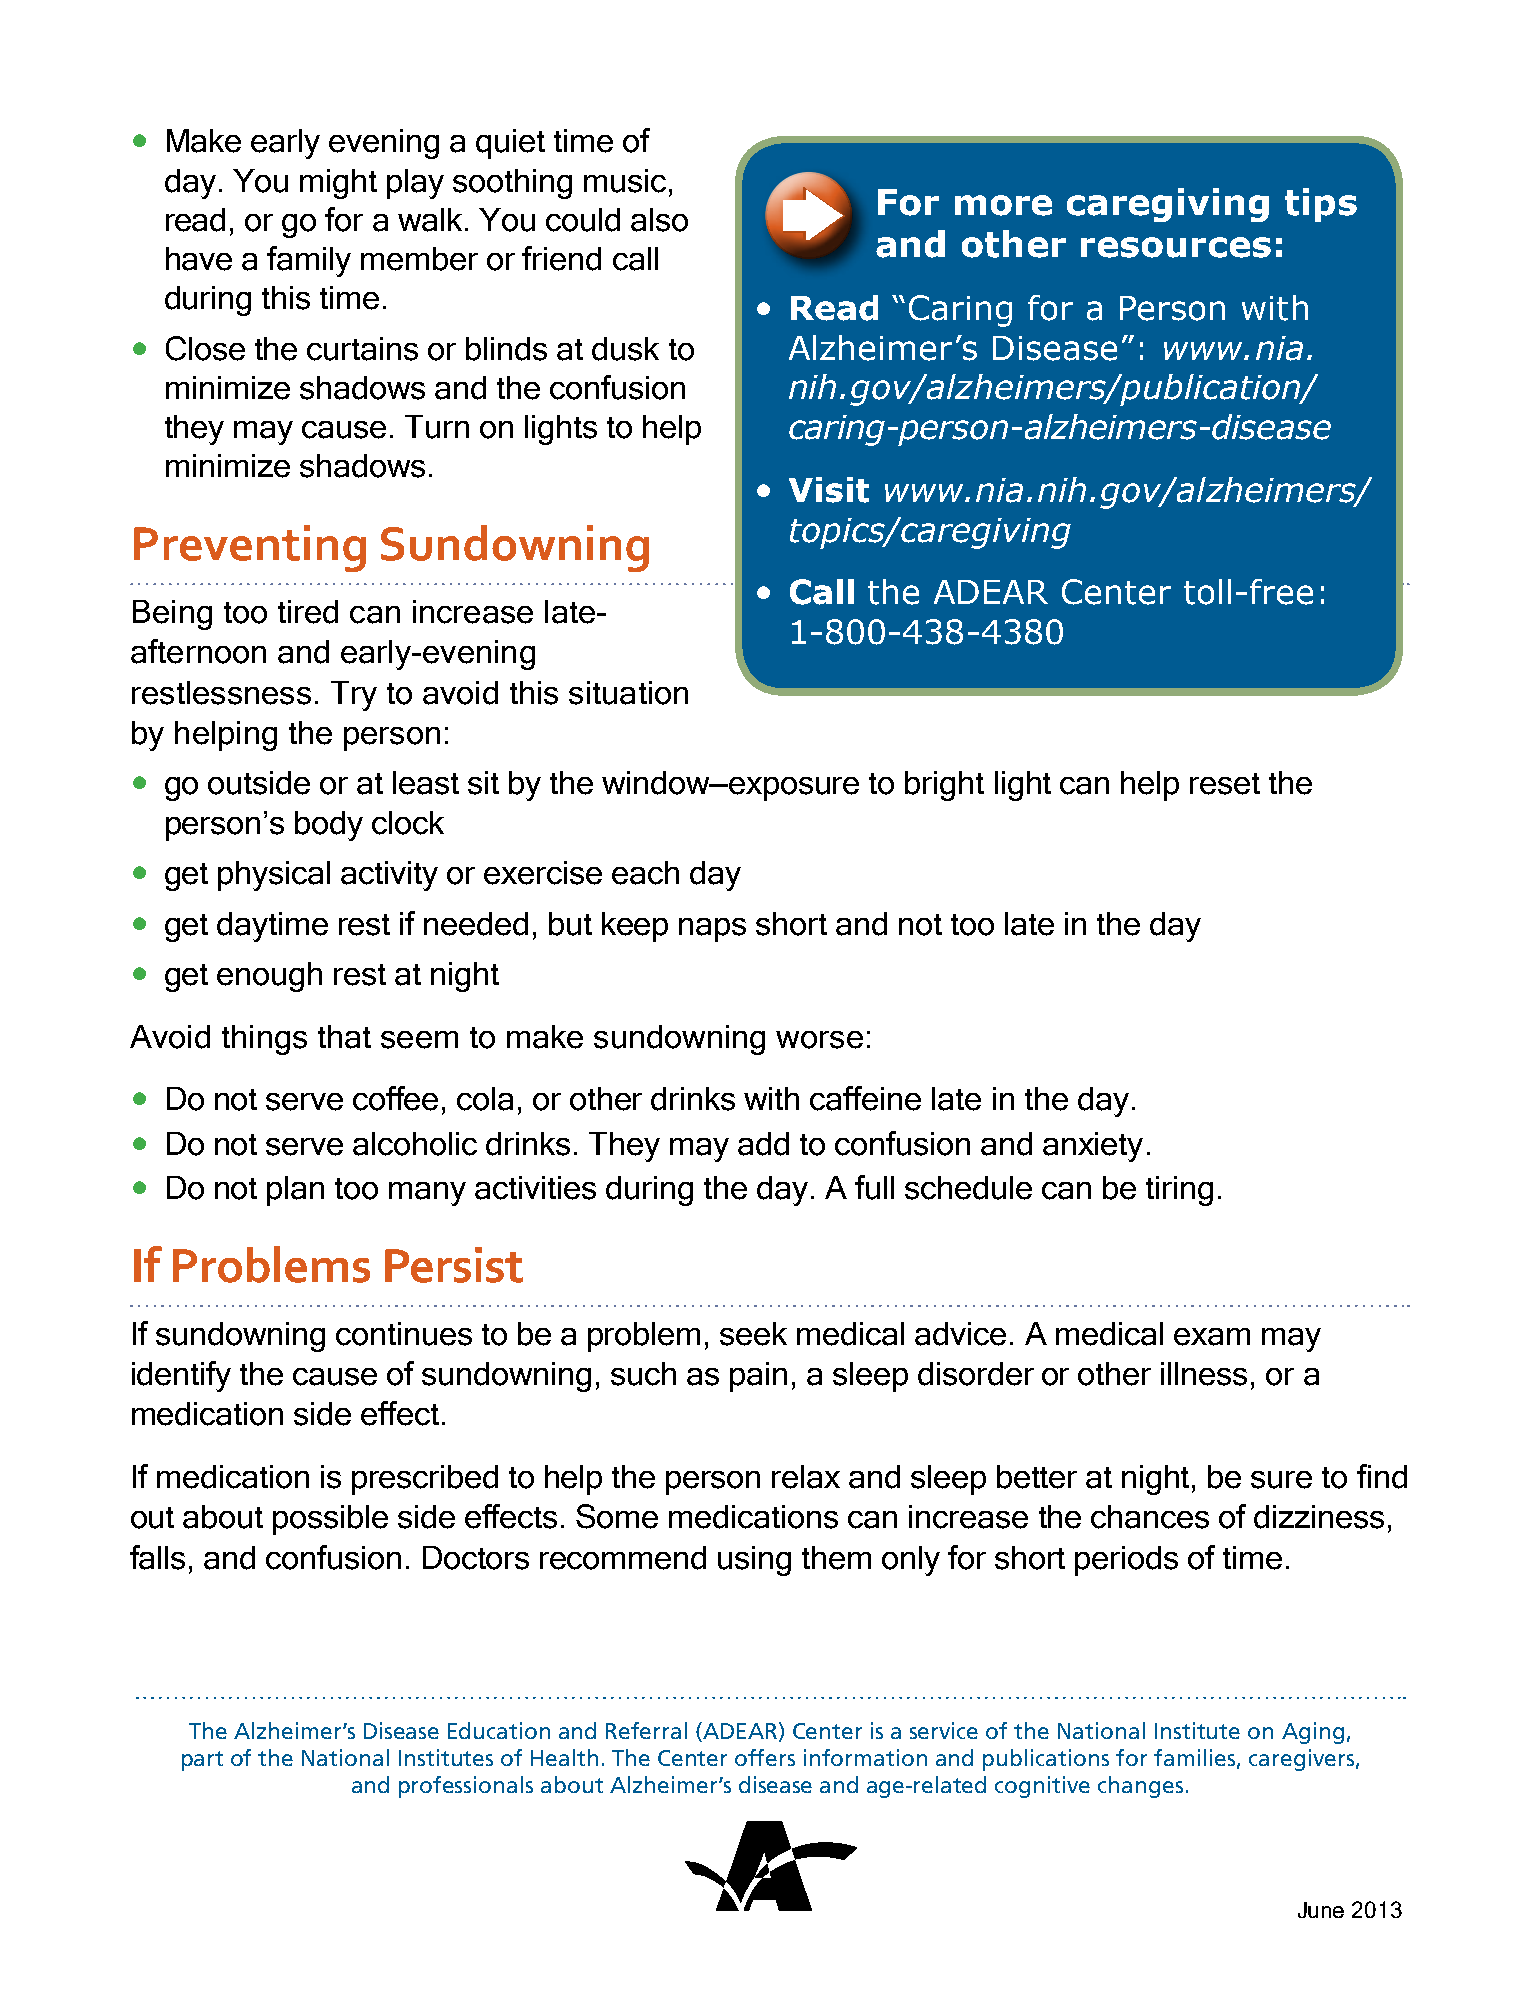  What do you see at coordinates (330, 1520) in the page?
I see `possible` at bounding box center [330, 1520].
